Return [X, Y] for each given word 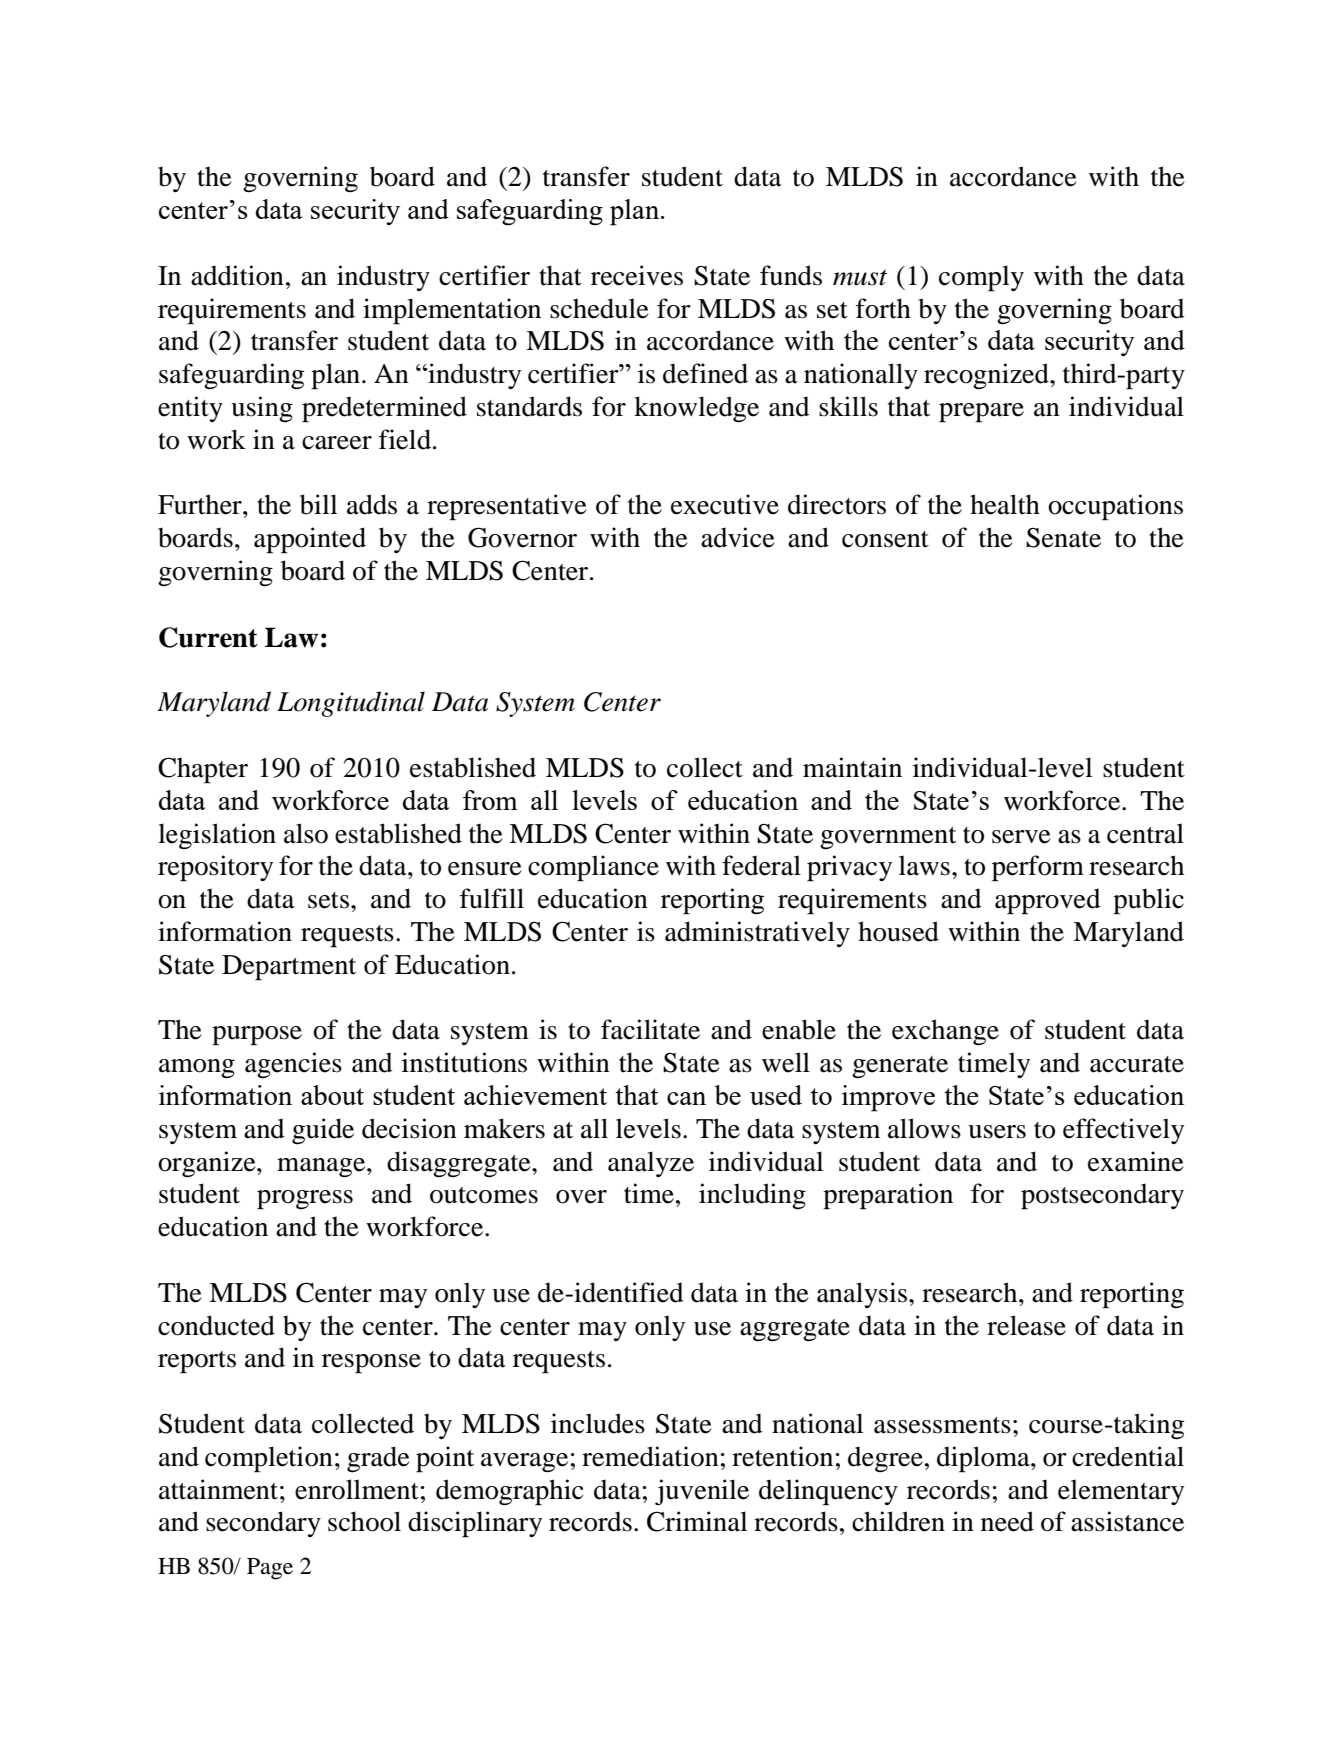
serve [1021, 837]
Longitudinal [351, 704]
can [686, 1098]
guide [323, 1131]
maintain [852, 767]
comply [981, 278]
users [997, 1132]
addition [237, 275]
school [364, 1521]
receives [637, 275]
